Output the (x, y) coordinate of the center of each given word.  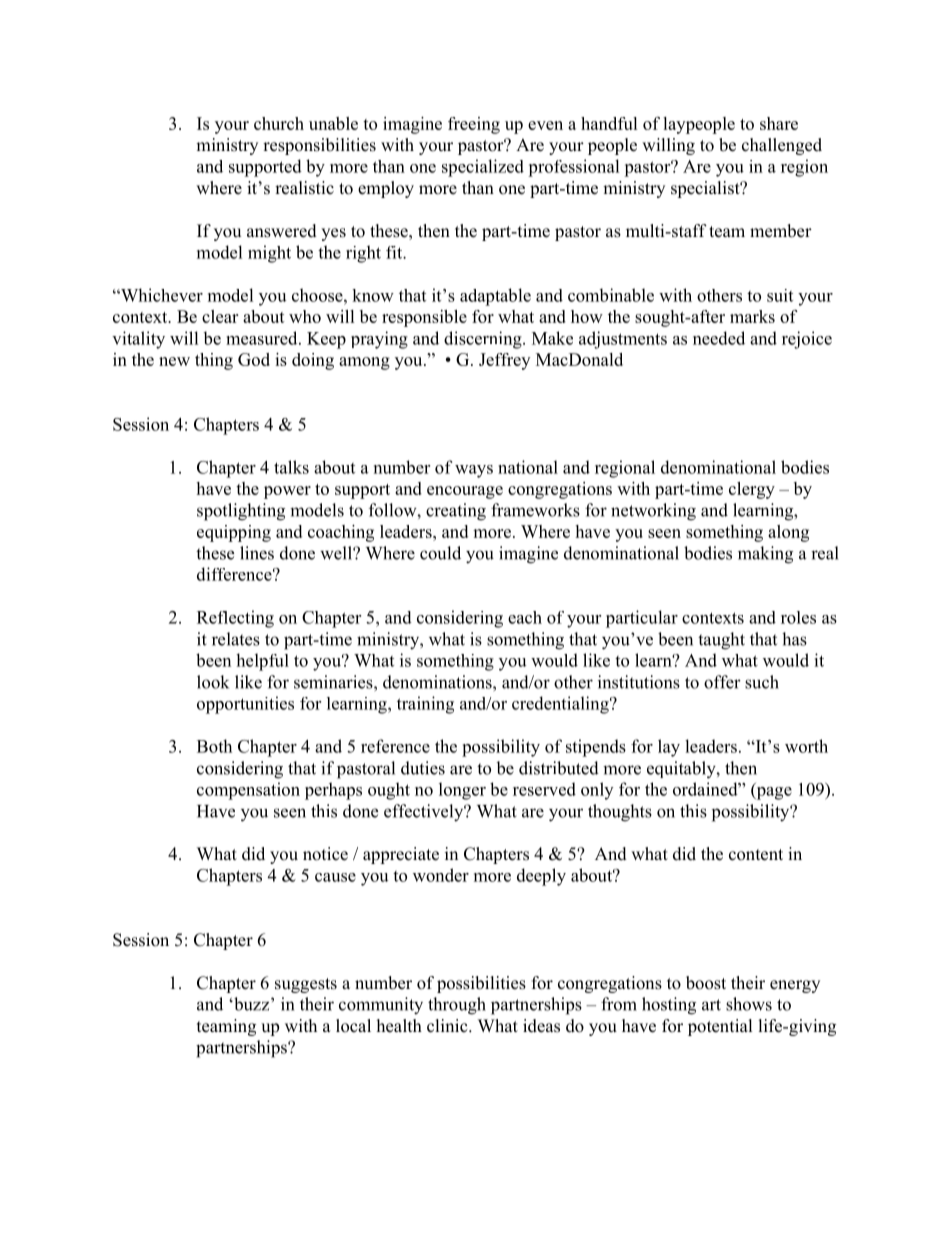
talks (291, 467)
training (425, 705)
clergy (752, 490)
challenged (782, 146)
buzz (252, 1004)
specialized (483, 168)
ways (474, 471)
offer (722, 682)
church (279, 123)
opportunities (245, 705)
